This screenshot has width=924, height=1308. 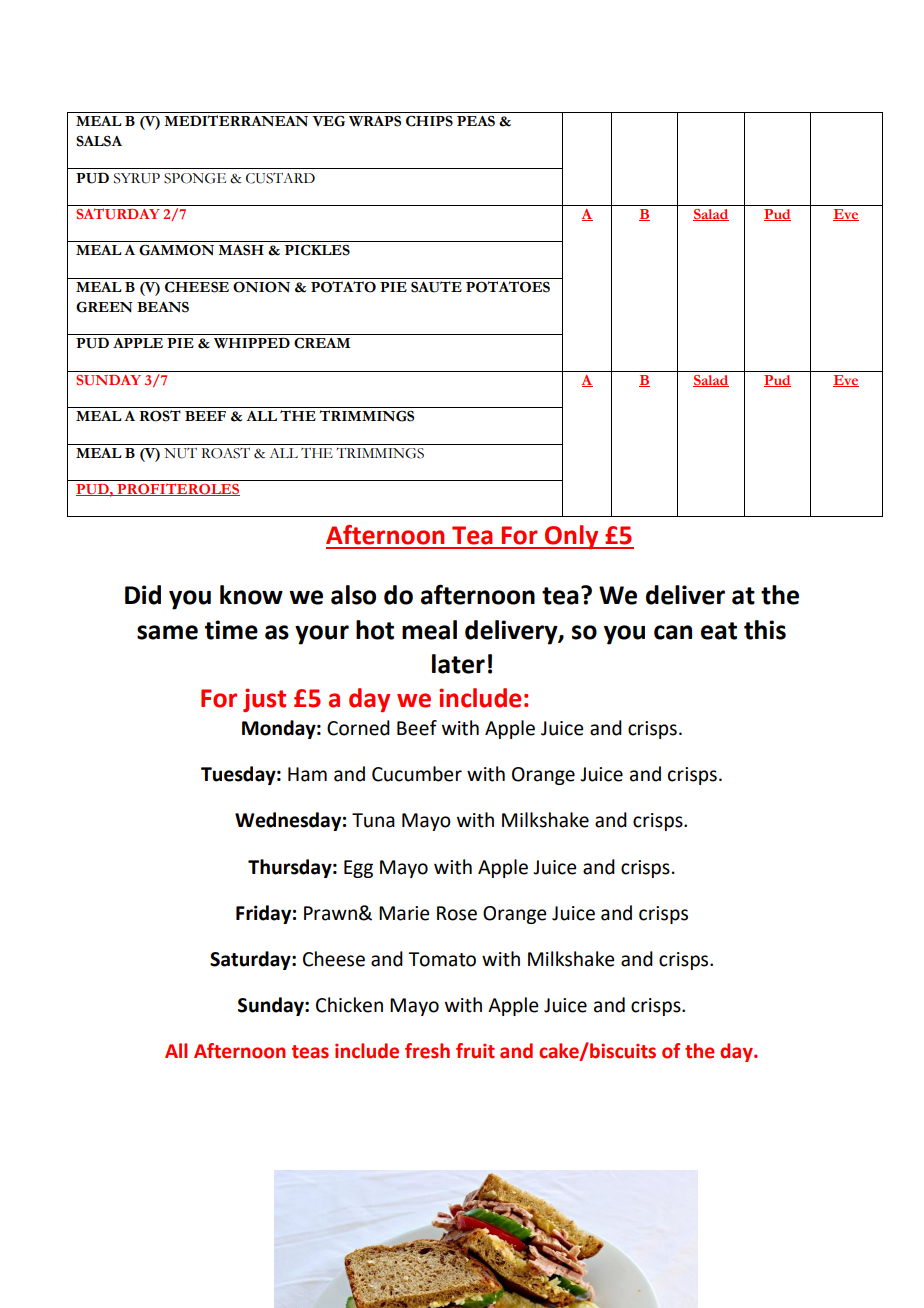 I want to click on also, so click(x=353, y=595).
